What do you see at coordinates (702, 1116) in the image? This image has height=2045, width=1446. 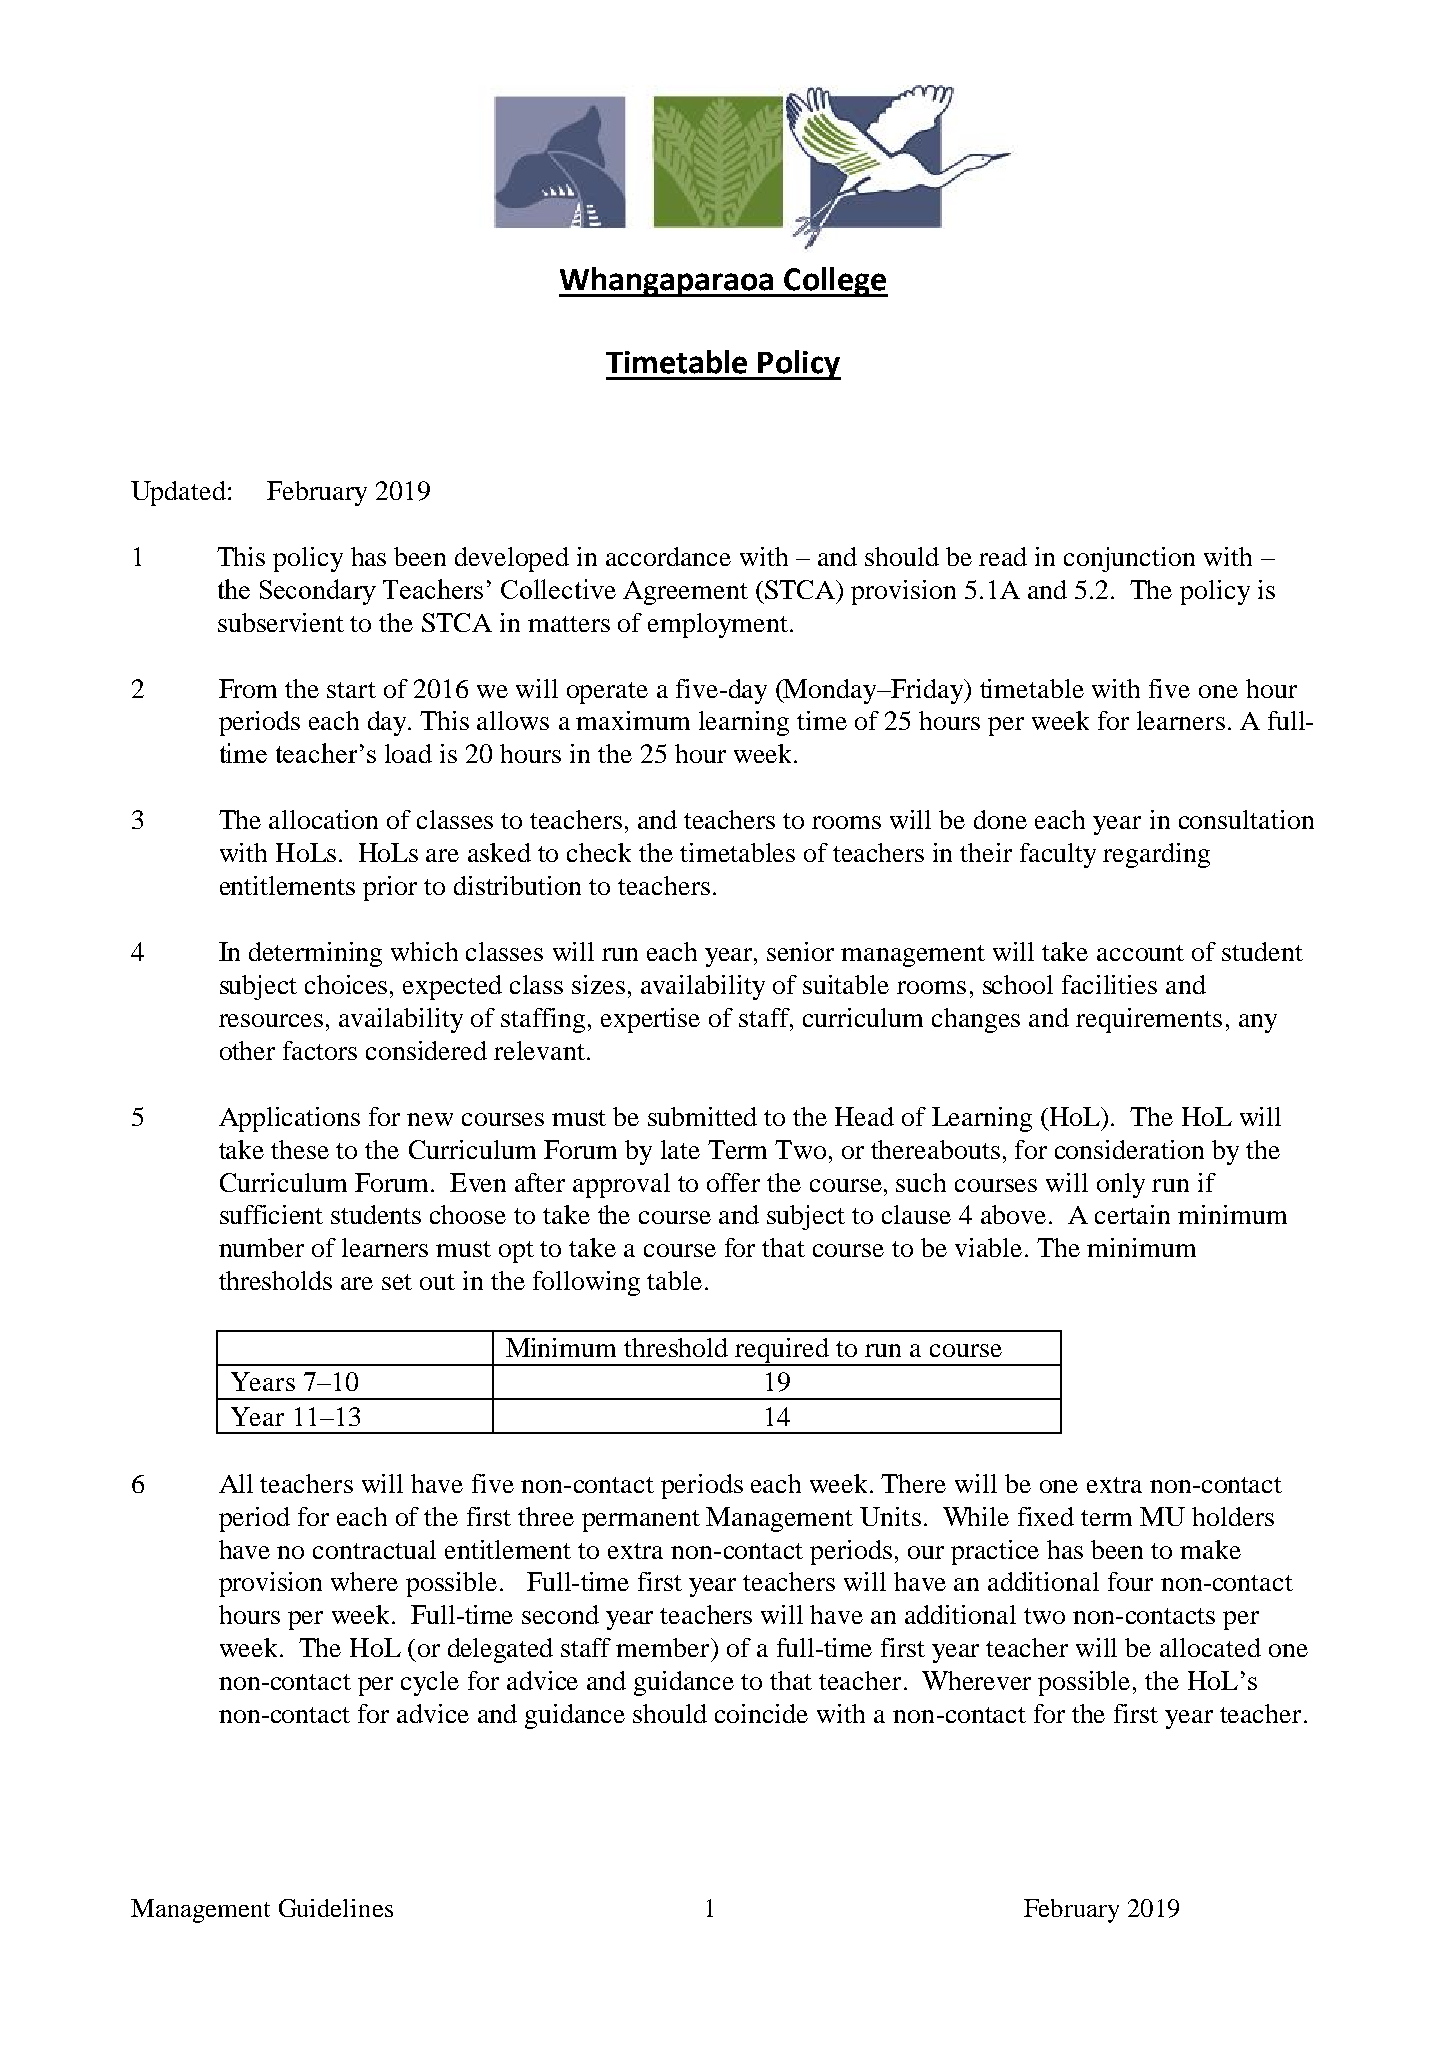 I see `submitted` at bounding box center [702, 1116].
